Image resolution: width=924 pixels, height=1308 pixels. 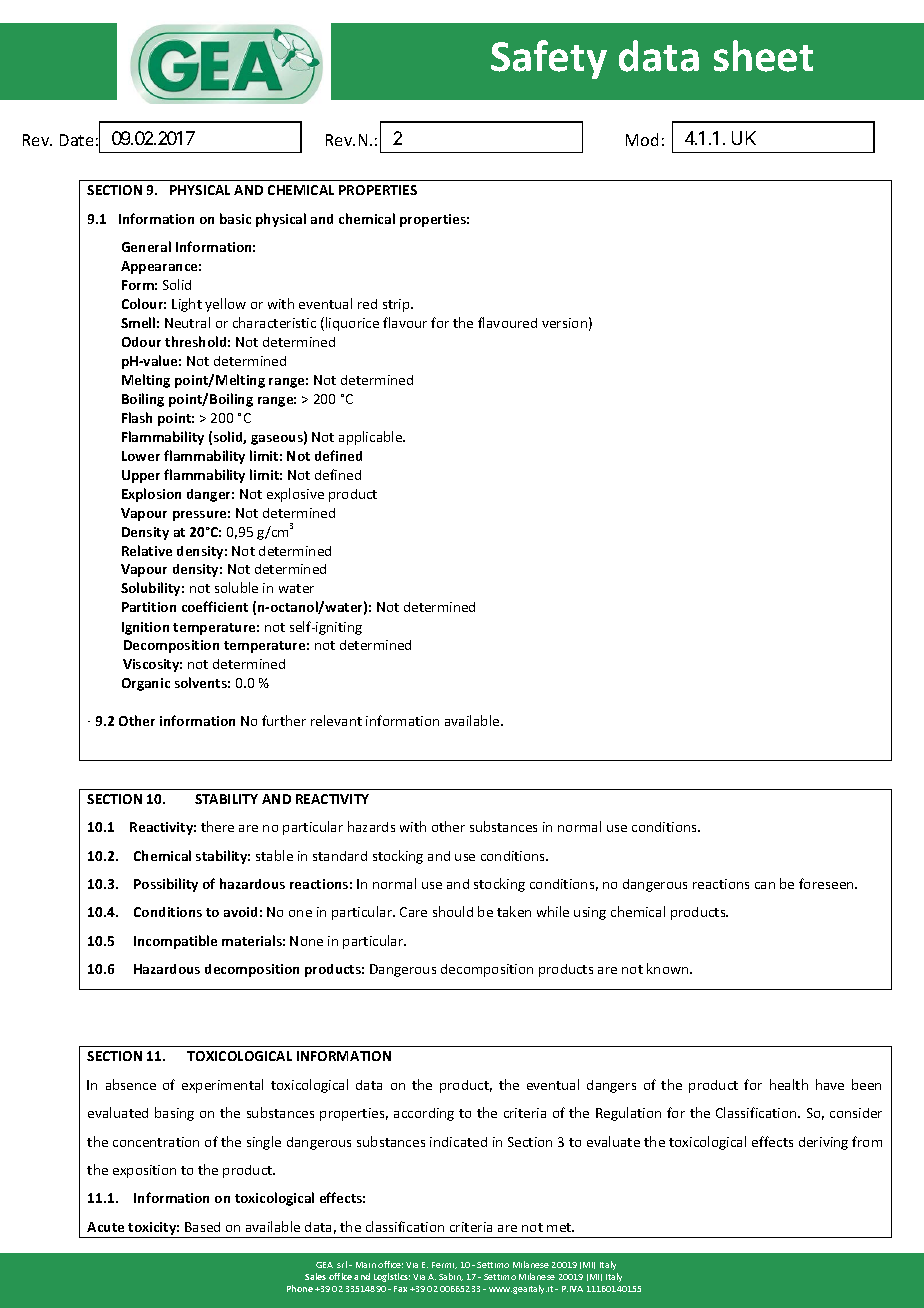 What do you see at coordinates (549, 59) in the screenshot?
I see `Safety` at bounding box center [549, 59].
